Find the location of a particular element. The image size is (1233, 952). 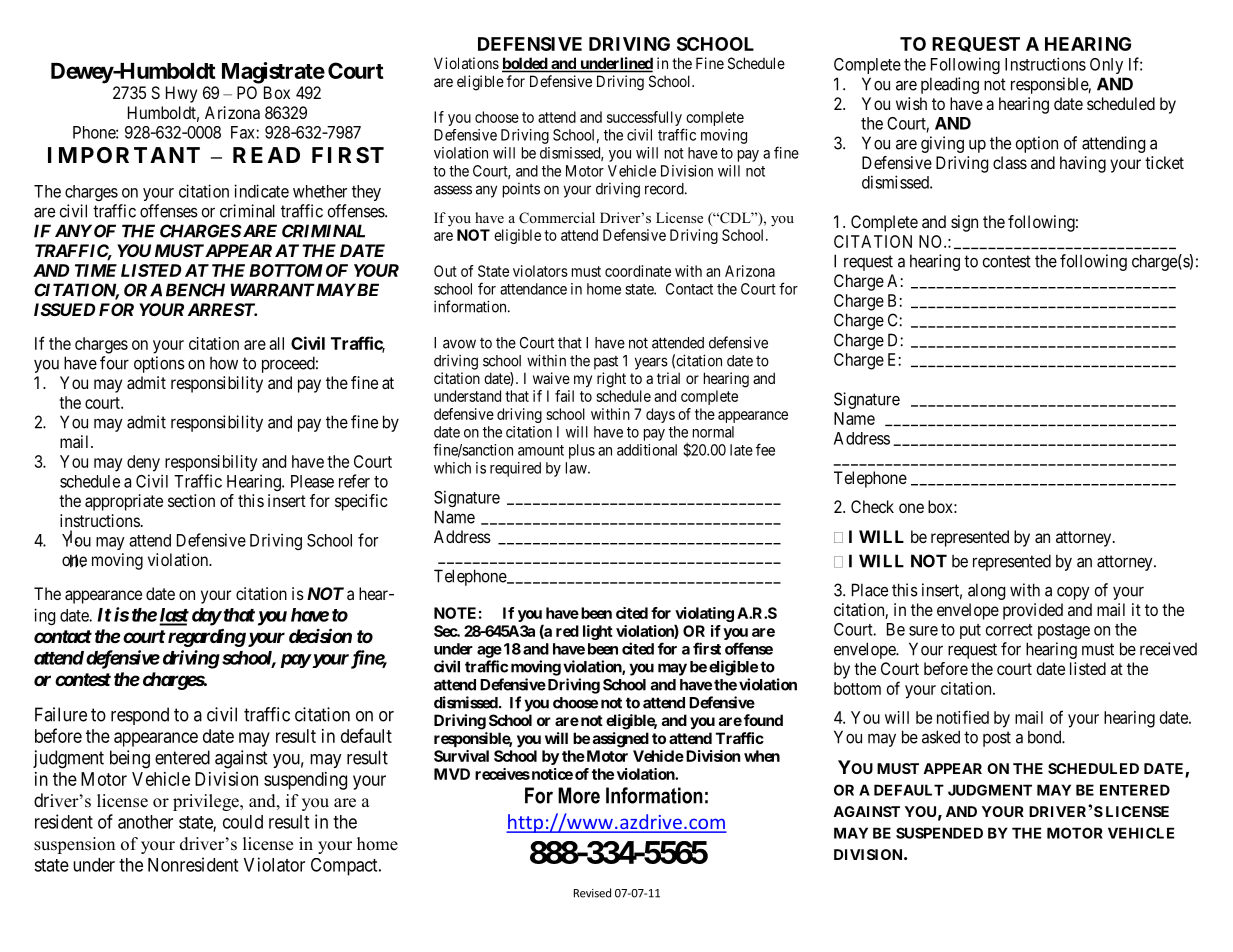

pleading is located at coordinates (950, 85).
